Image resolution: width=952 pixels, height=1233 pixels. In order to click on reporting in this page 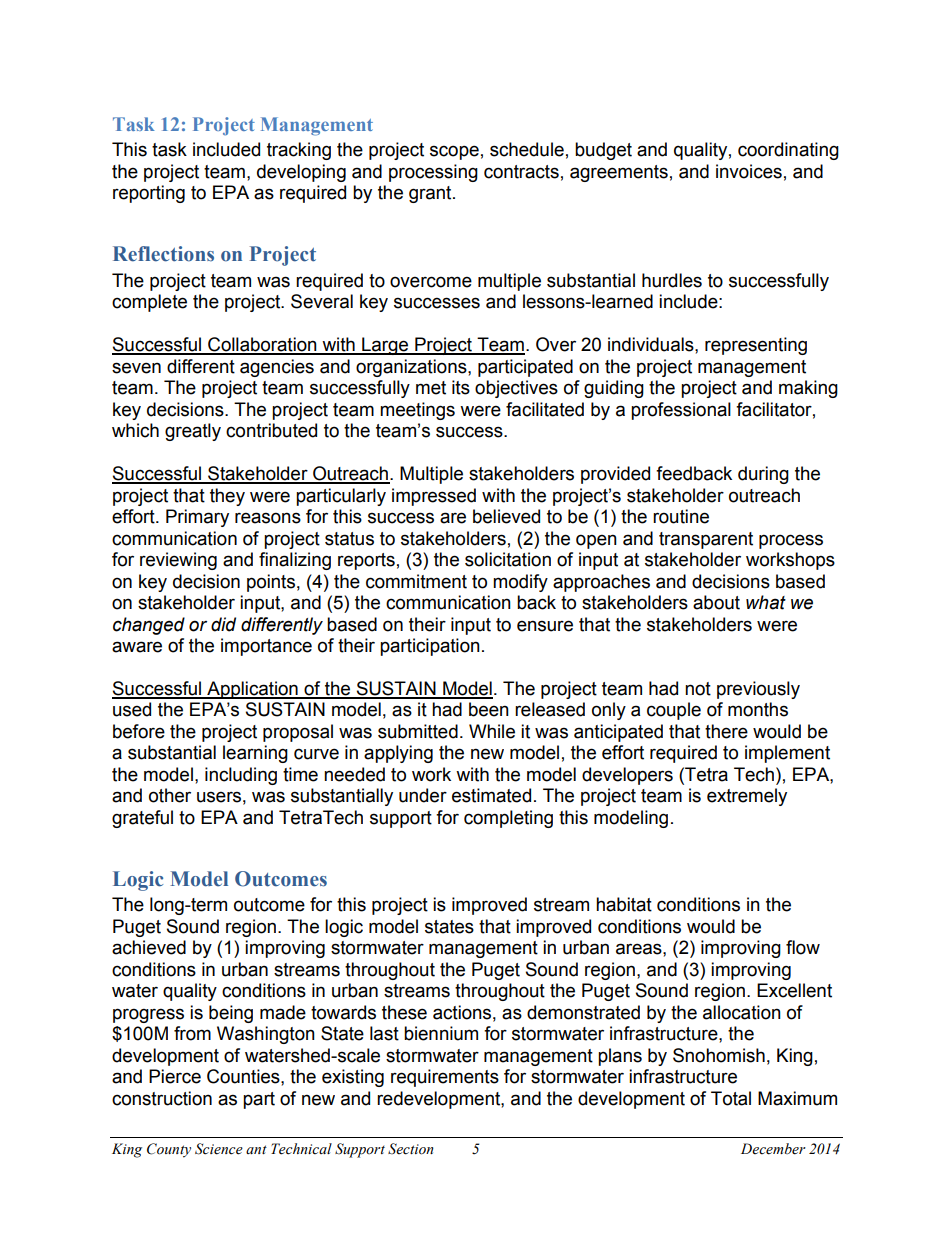, I will do `click(149, 194)`.
